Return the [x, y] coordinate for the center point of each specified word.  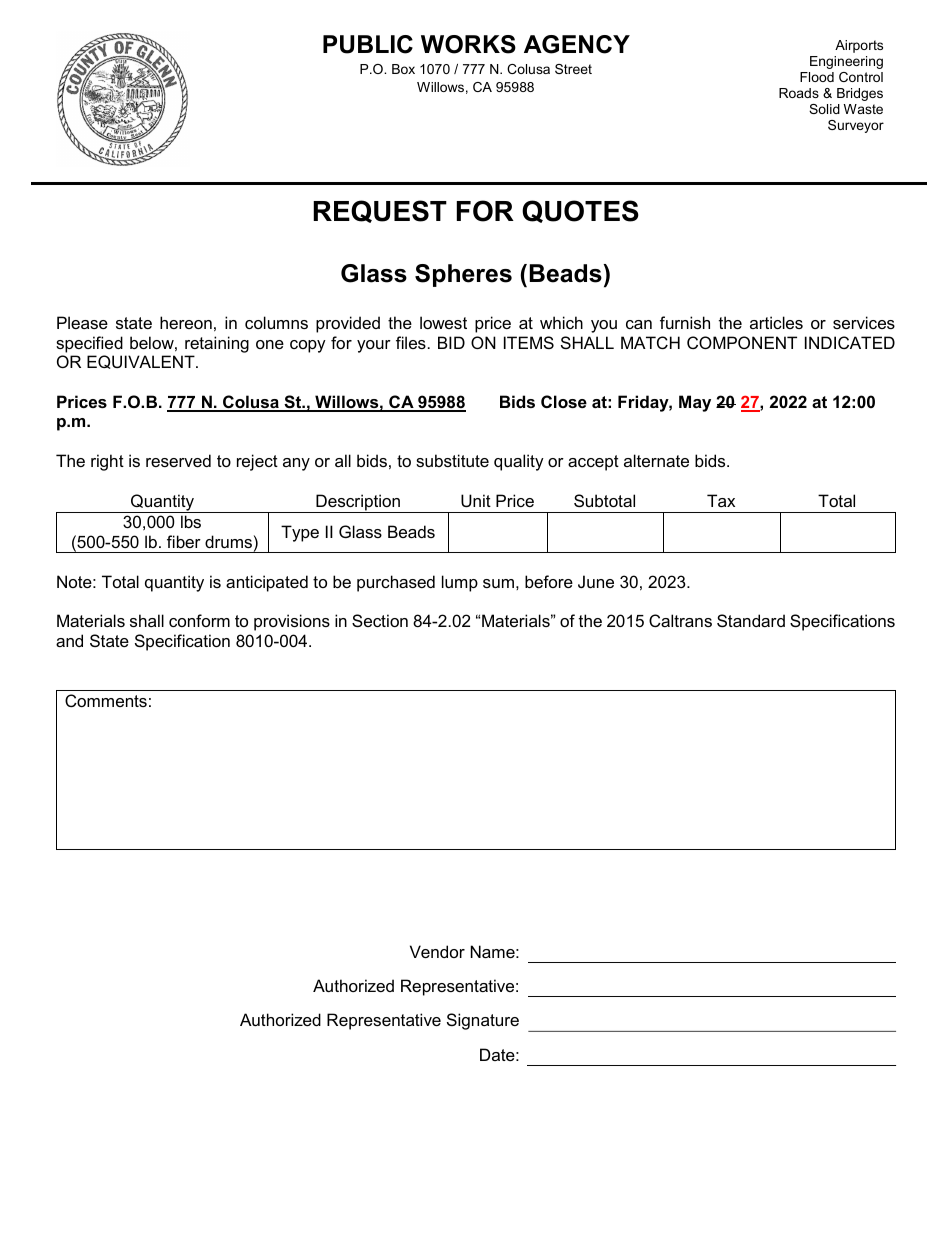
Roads [799, 93]
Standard [751, 620]
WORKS [468, 44]
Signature [483, 1021]
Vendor [437, 951]
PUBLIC [368, 44]
